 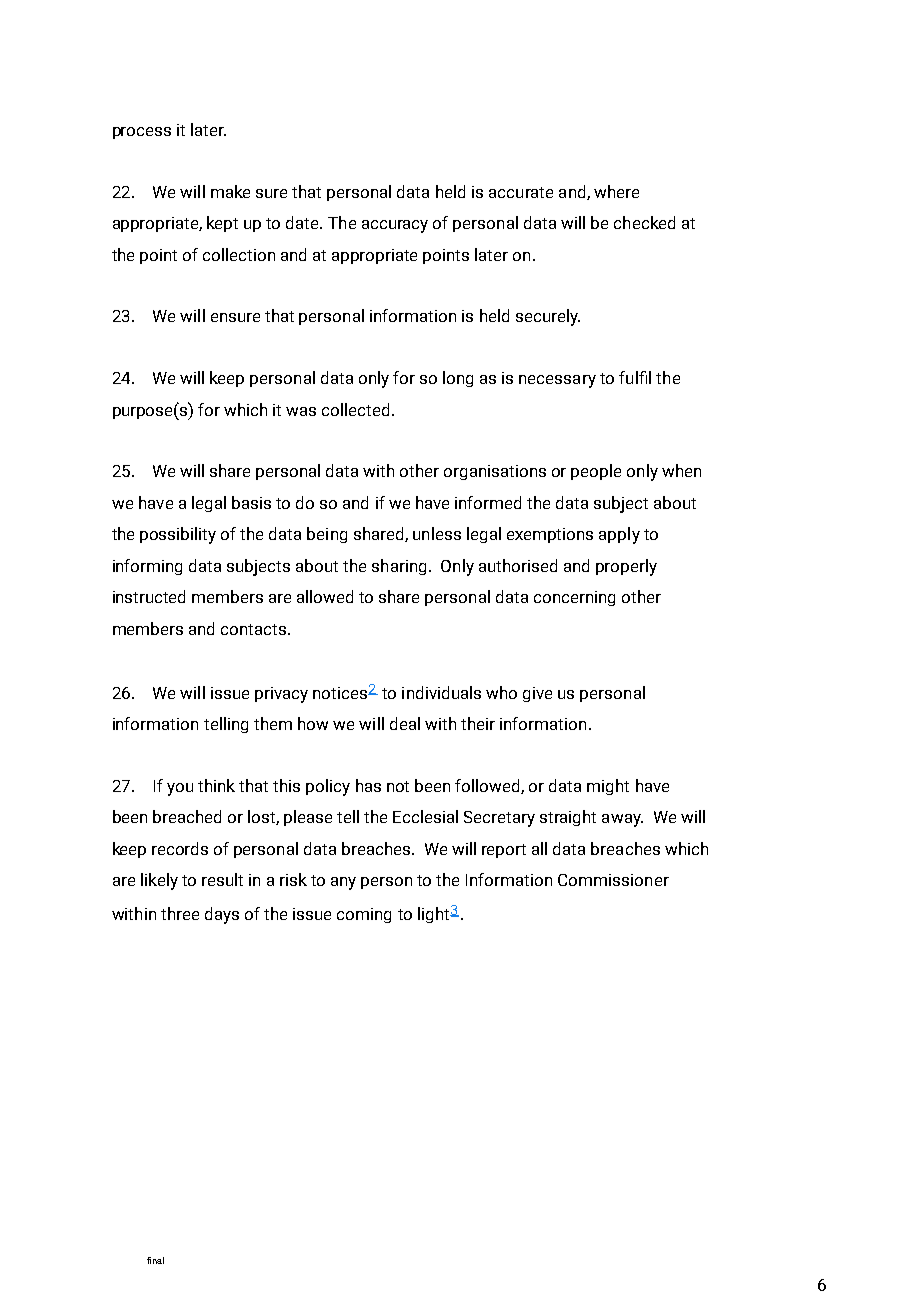 I want to click on result, so click(x=222, y=879).
